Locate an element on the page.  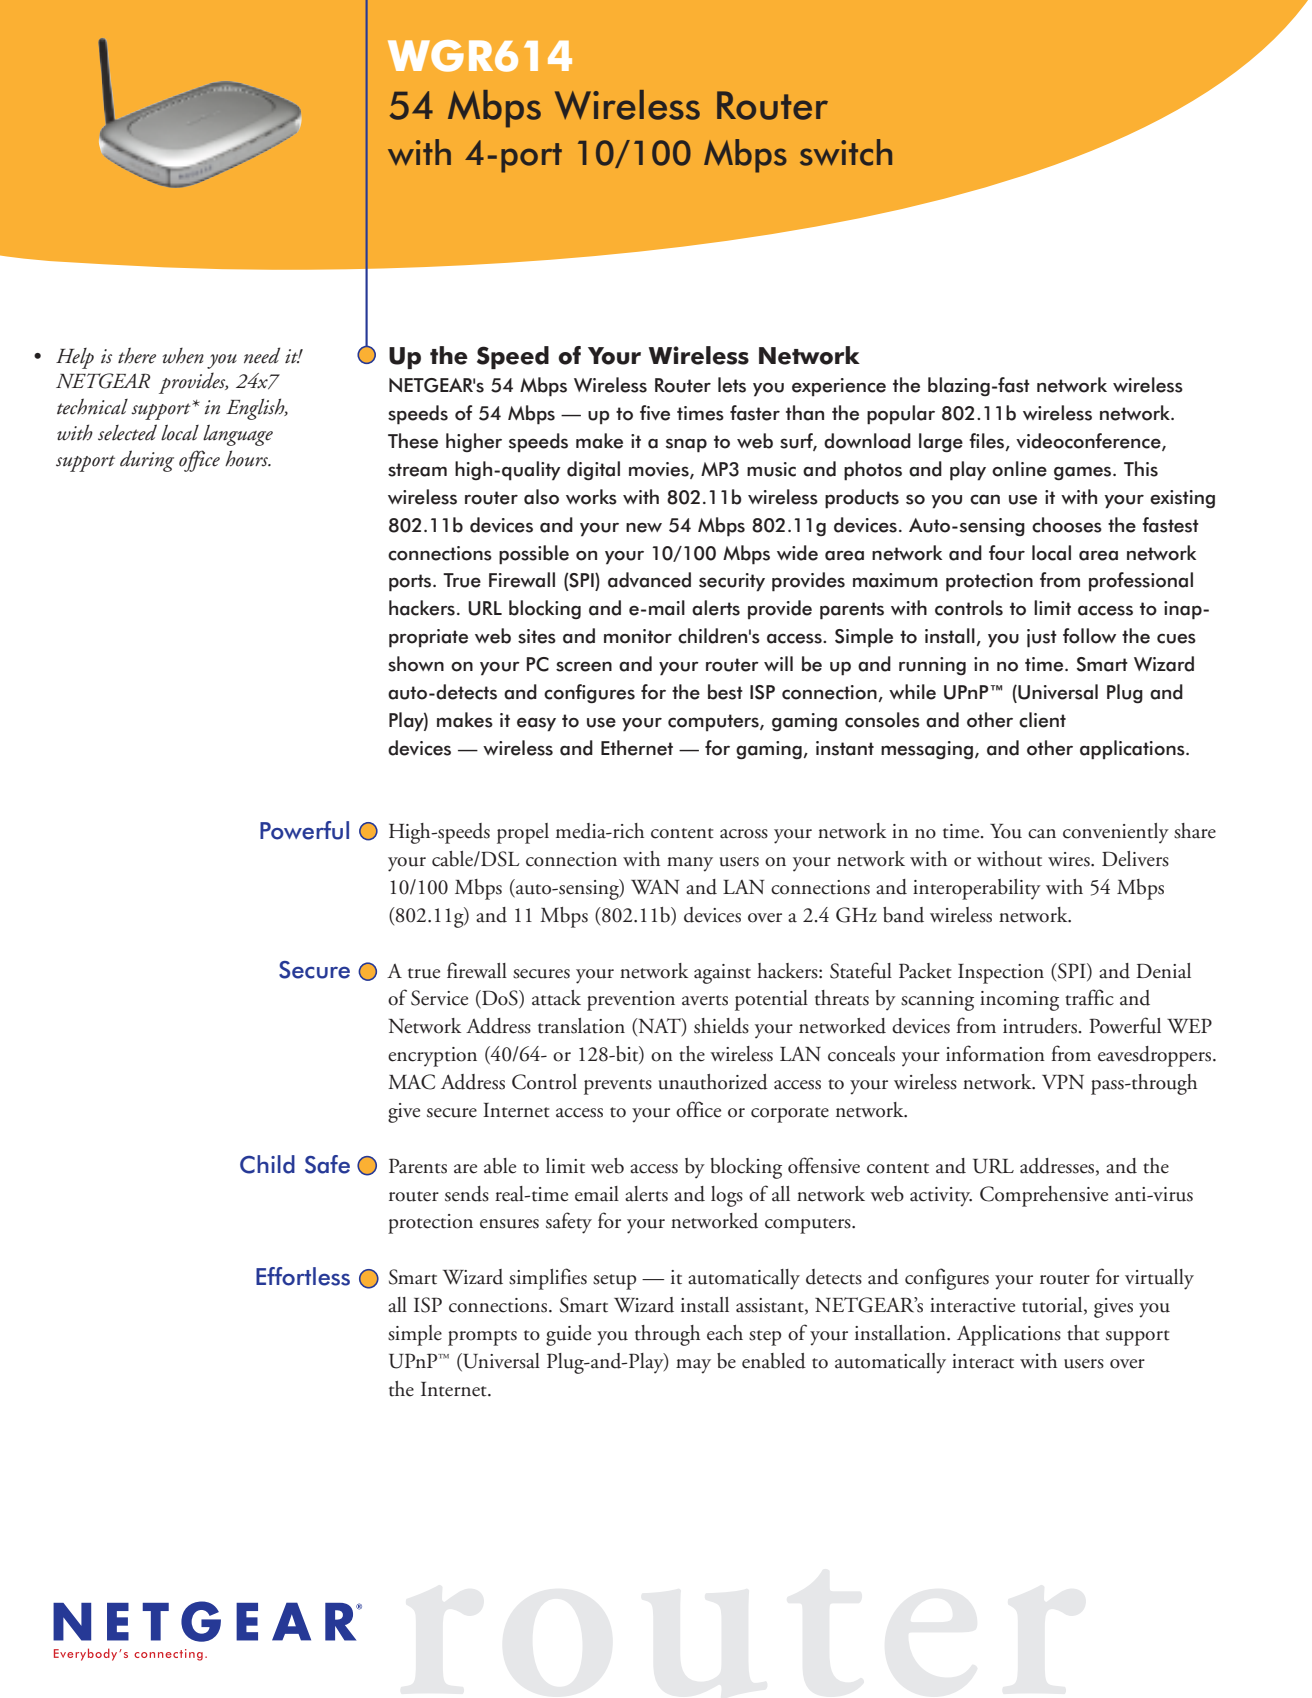
MAC is located at coordinates (411, 1082).
